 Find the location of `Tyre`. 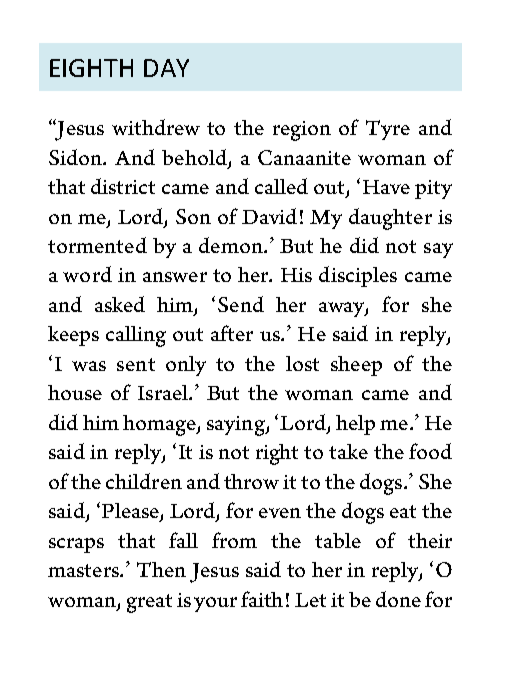

Tyre is located at coordinates (388, 130).
